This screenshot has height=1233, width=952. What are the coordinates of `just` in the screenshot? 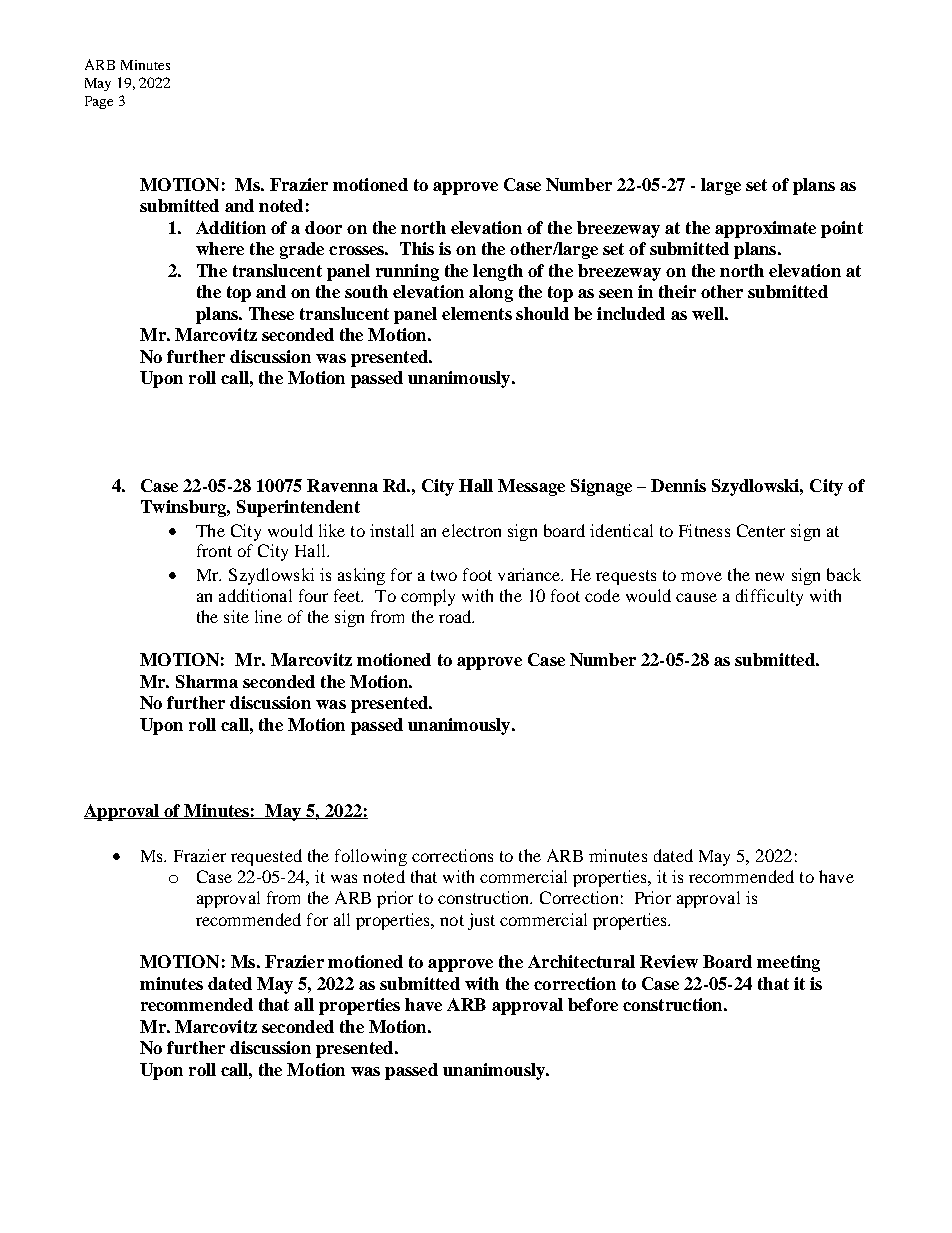 It's located at (481, 921).
